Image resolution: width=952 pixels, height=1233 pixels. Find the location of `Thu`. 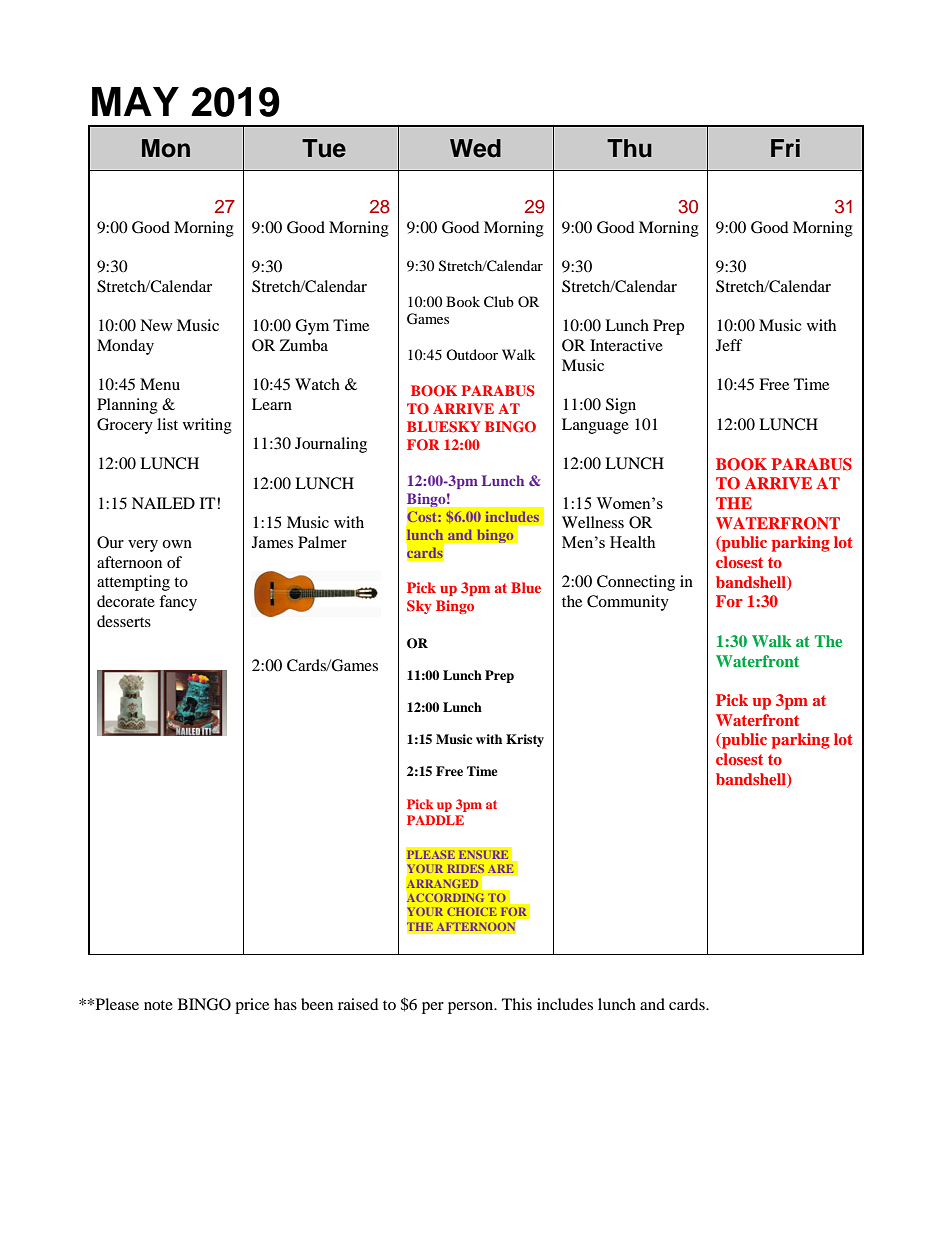

Thu is located at coordinates (629, 148).
